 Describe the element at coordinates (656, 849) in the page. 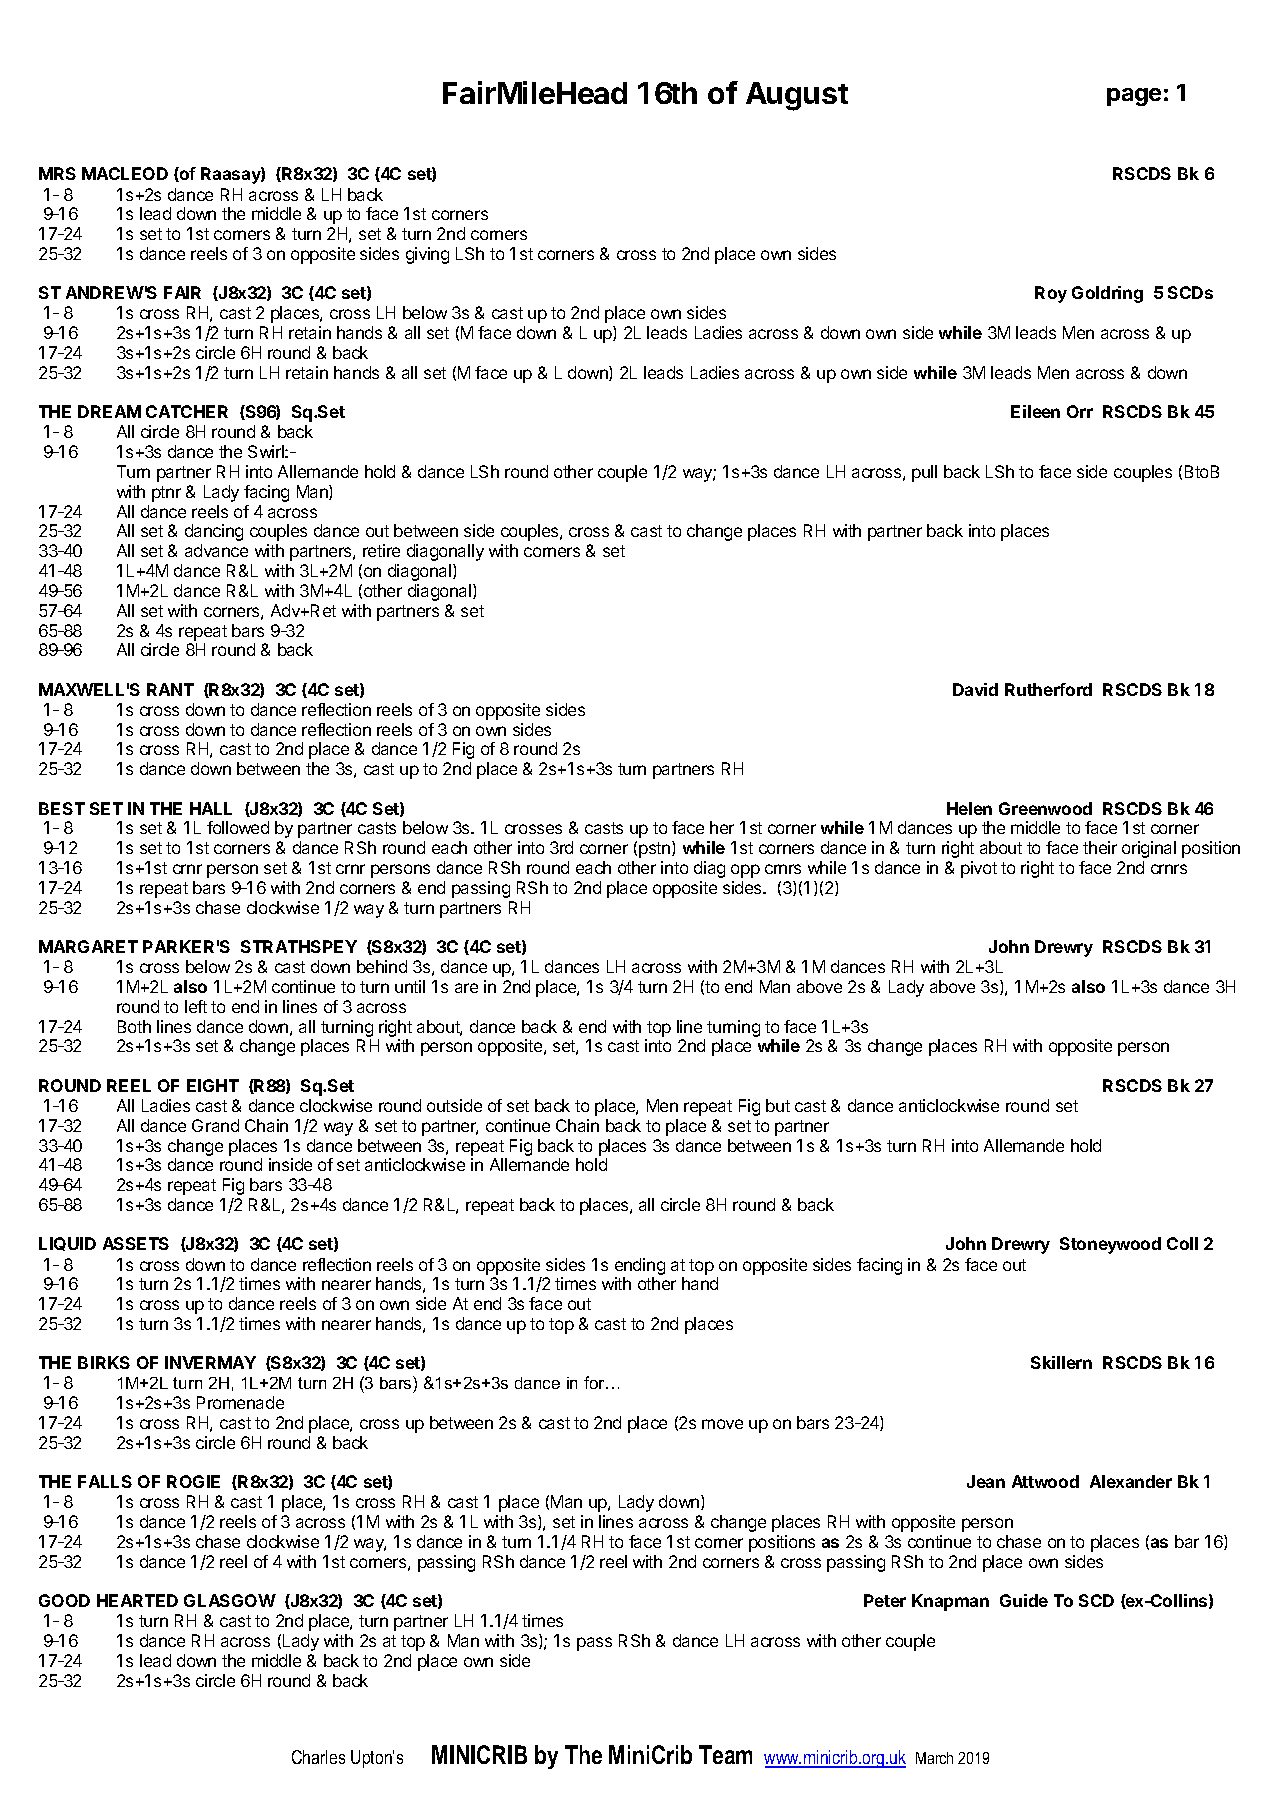

I see `pstn` at that location.
